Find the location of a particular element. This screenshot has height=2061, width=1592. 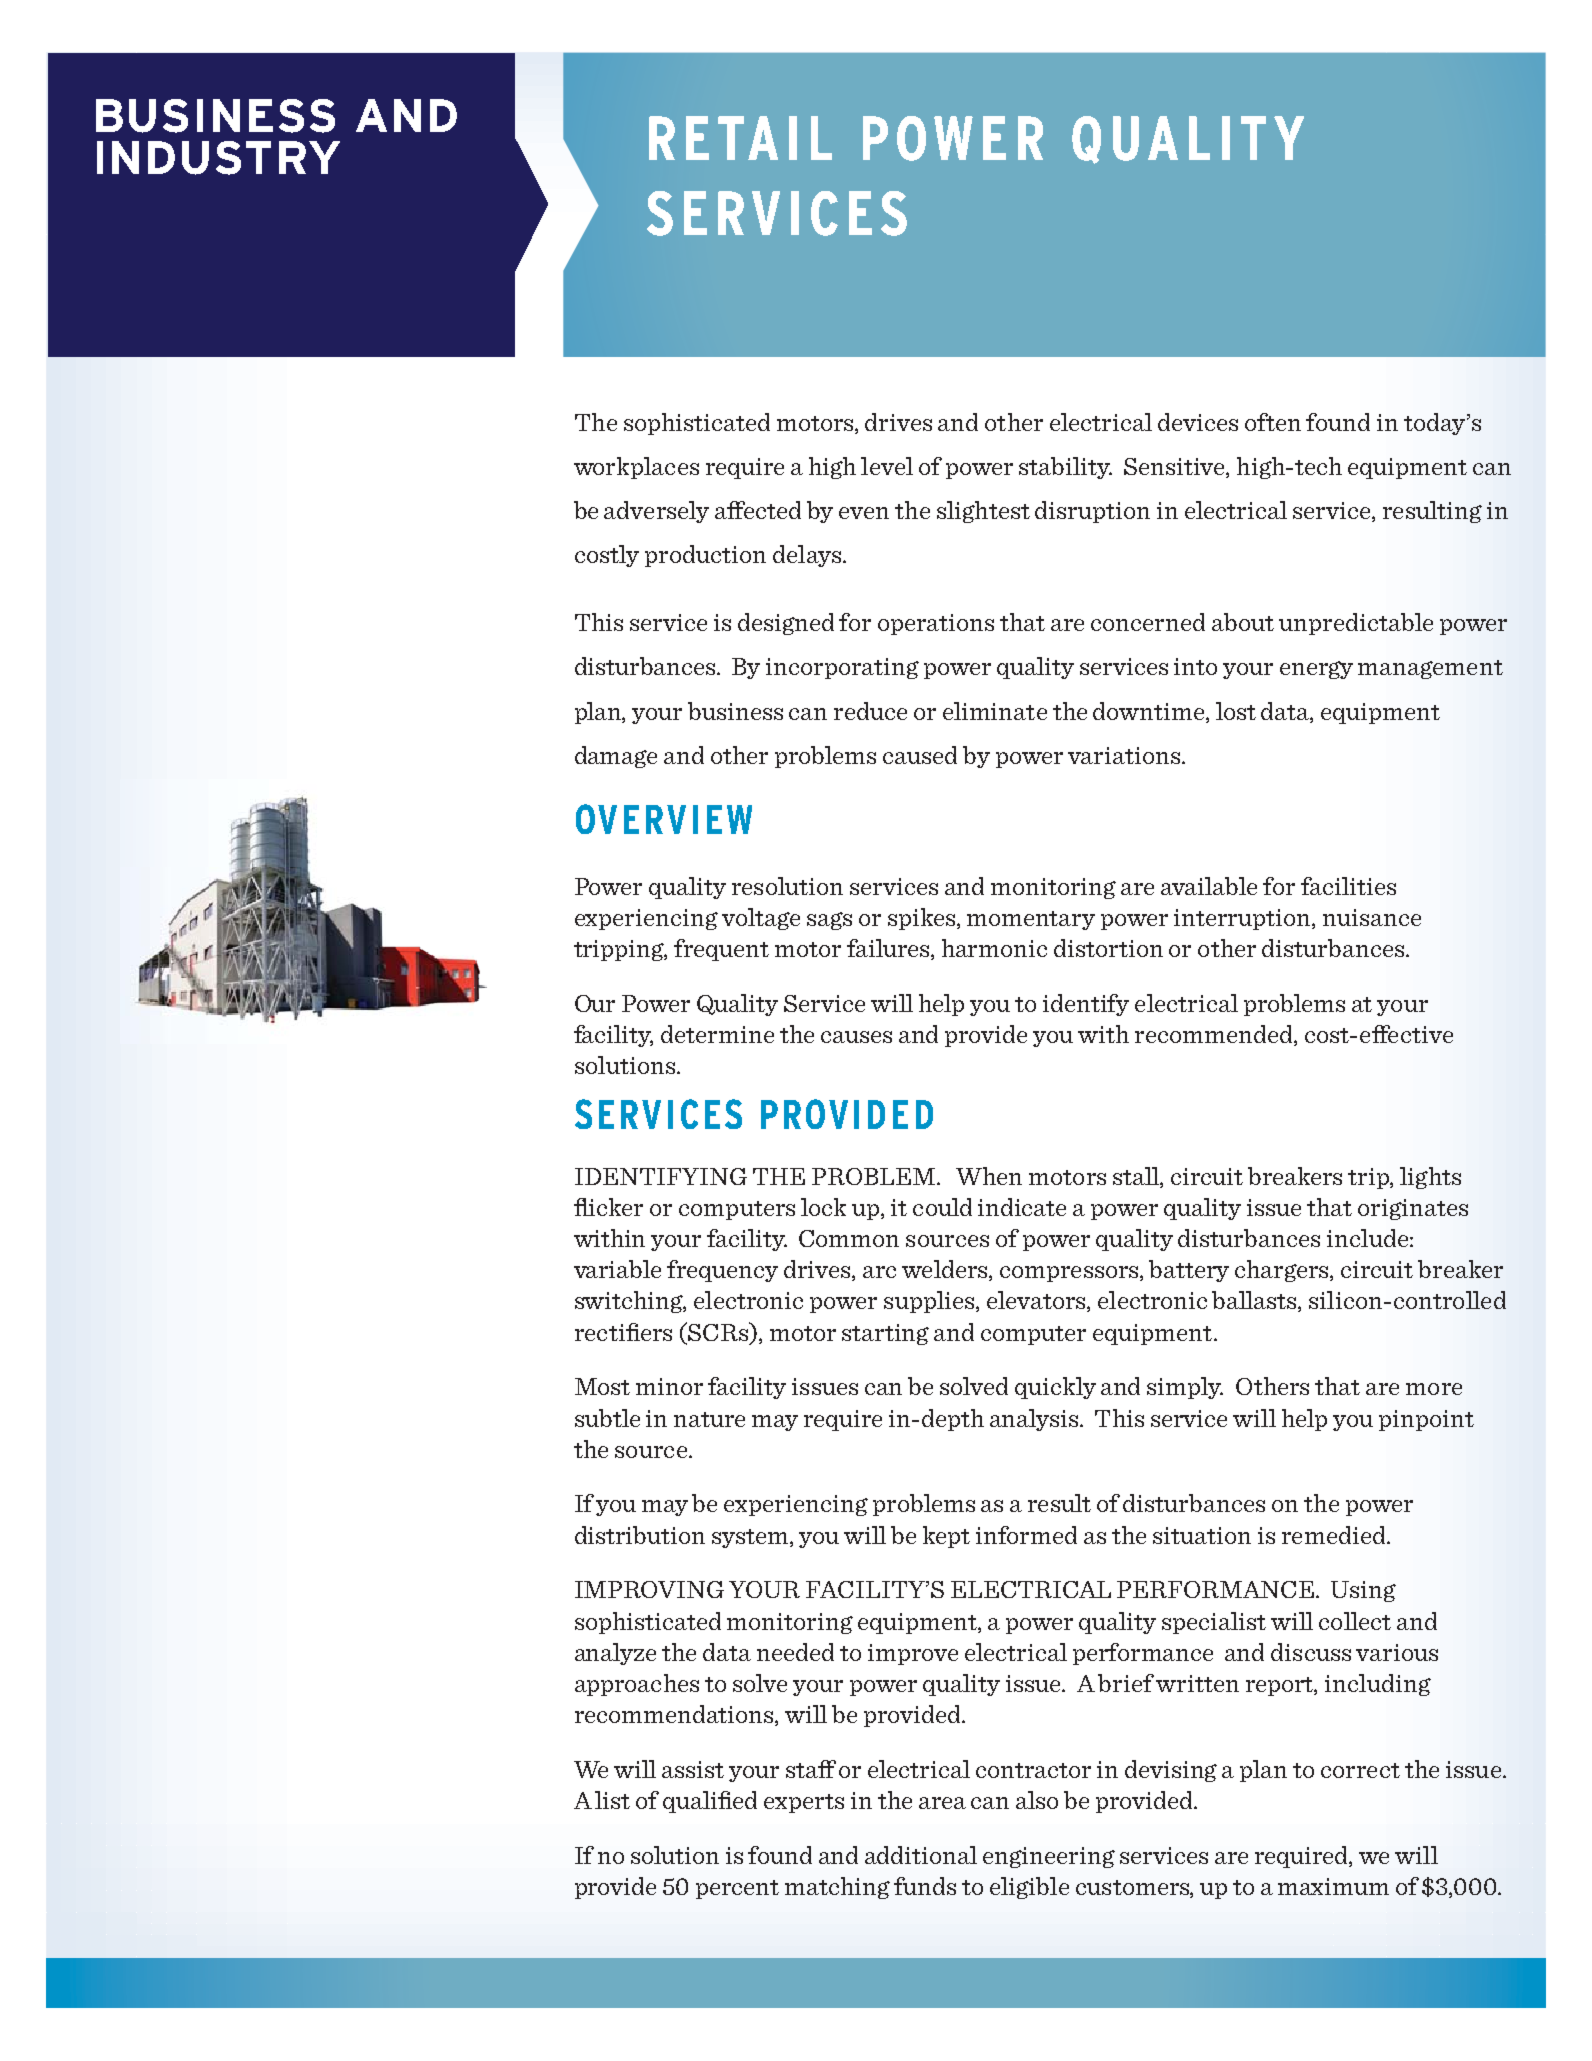

assist is located at coordinates (693, 1769).
